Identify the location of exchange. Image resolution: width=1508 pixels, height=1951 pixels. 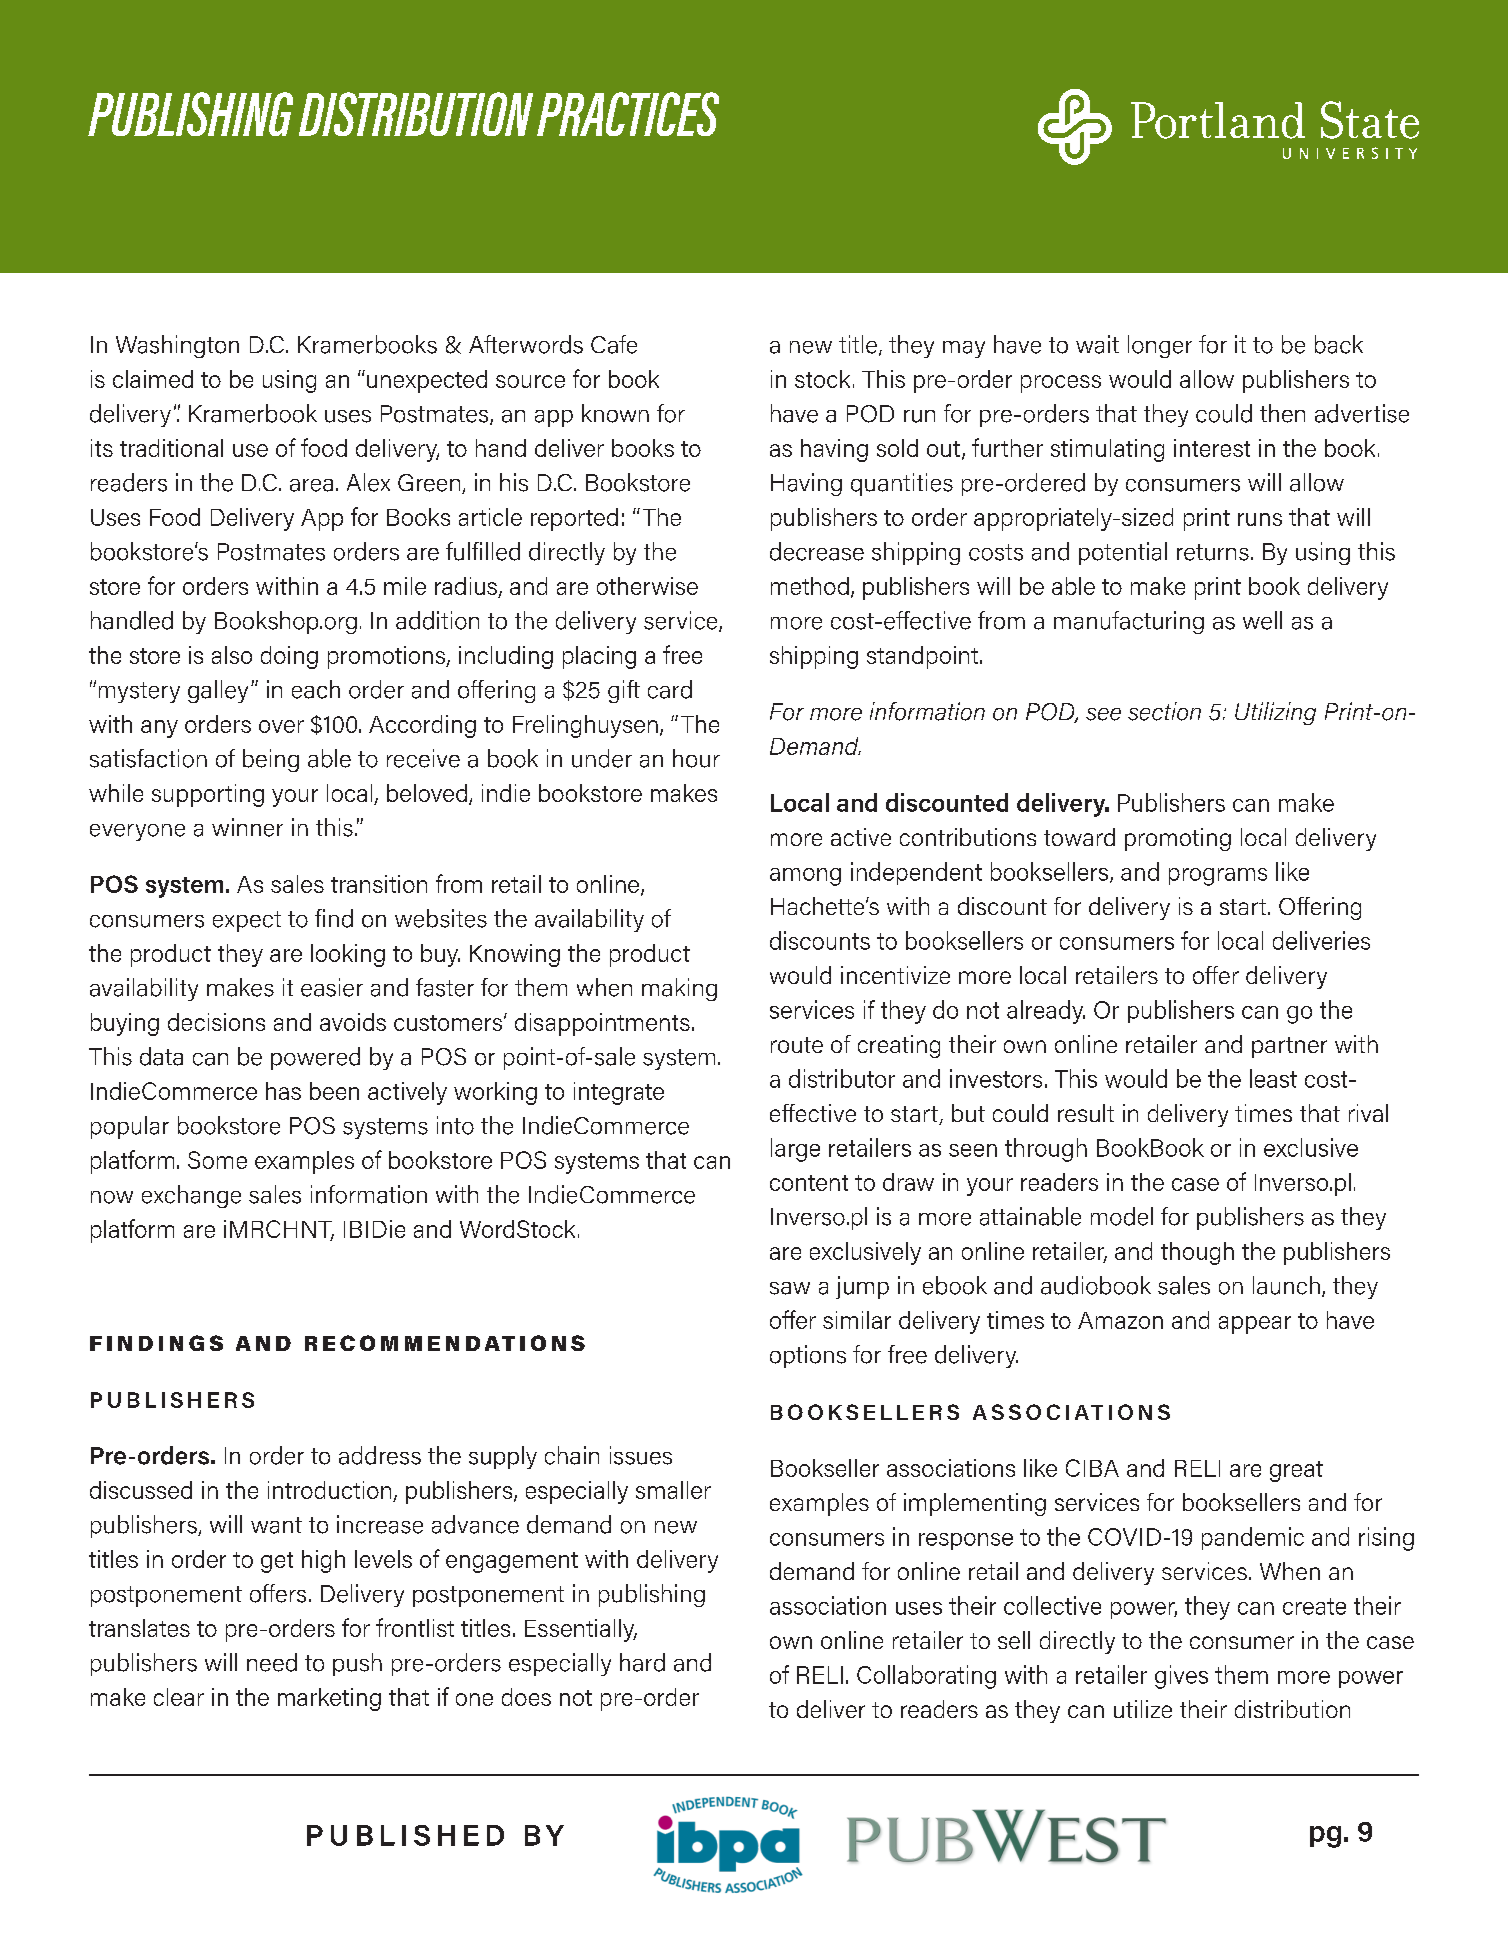
(191, 1196).
